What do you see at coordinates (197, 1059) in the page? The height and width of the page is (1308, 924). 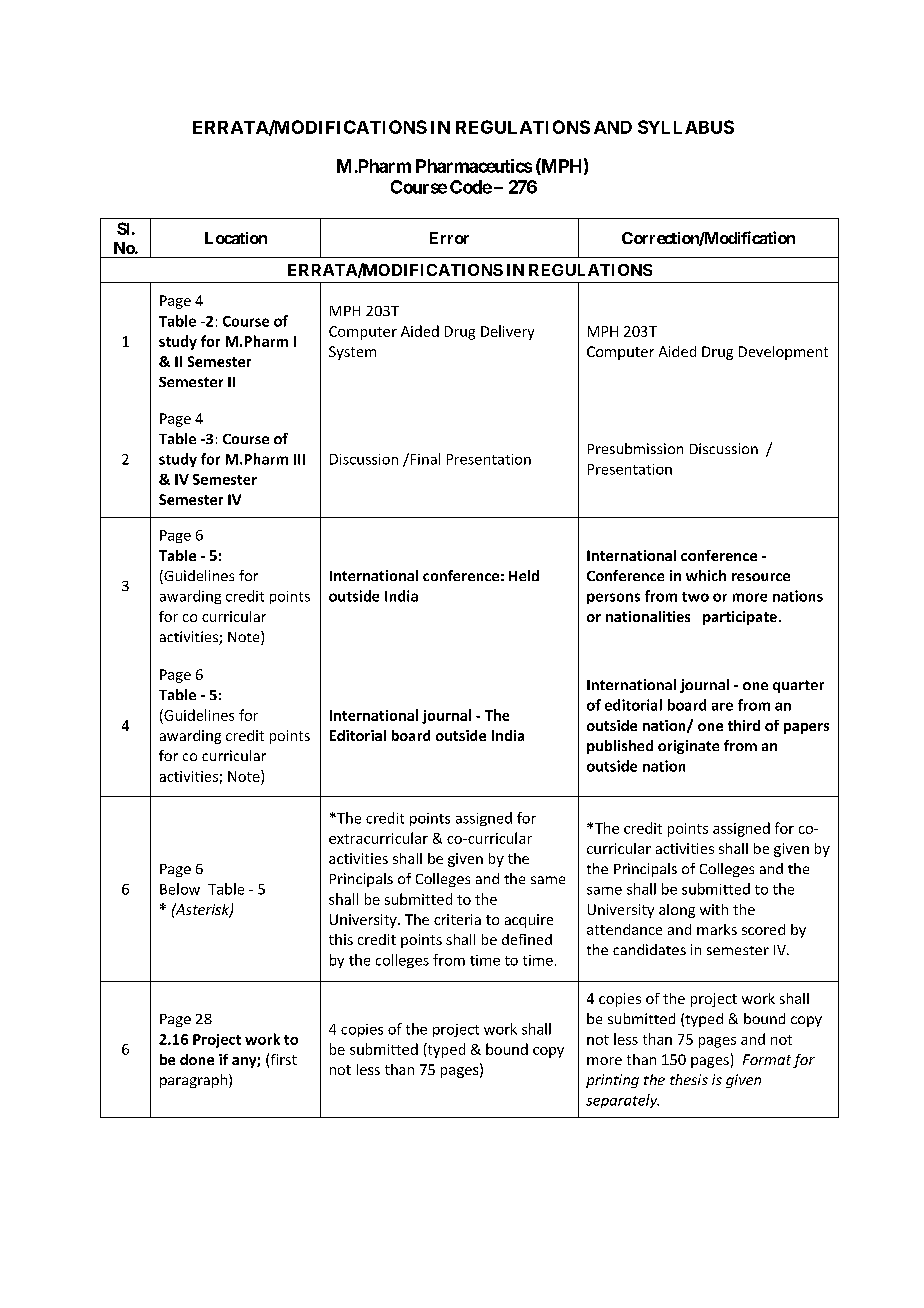 I see `done` at bounding box center [197, 1059].
